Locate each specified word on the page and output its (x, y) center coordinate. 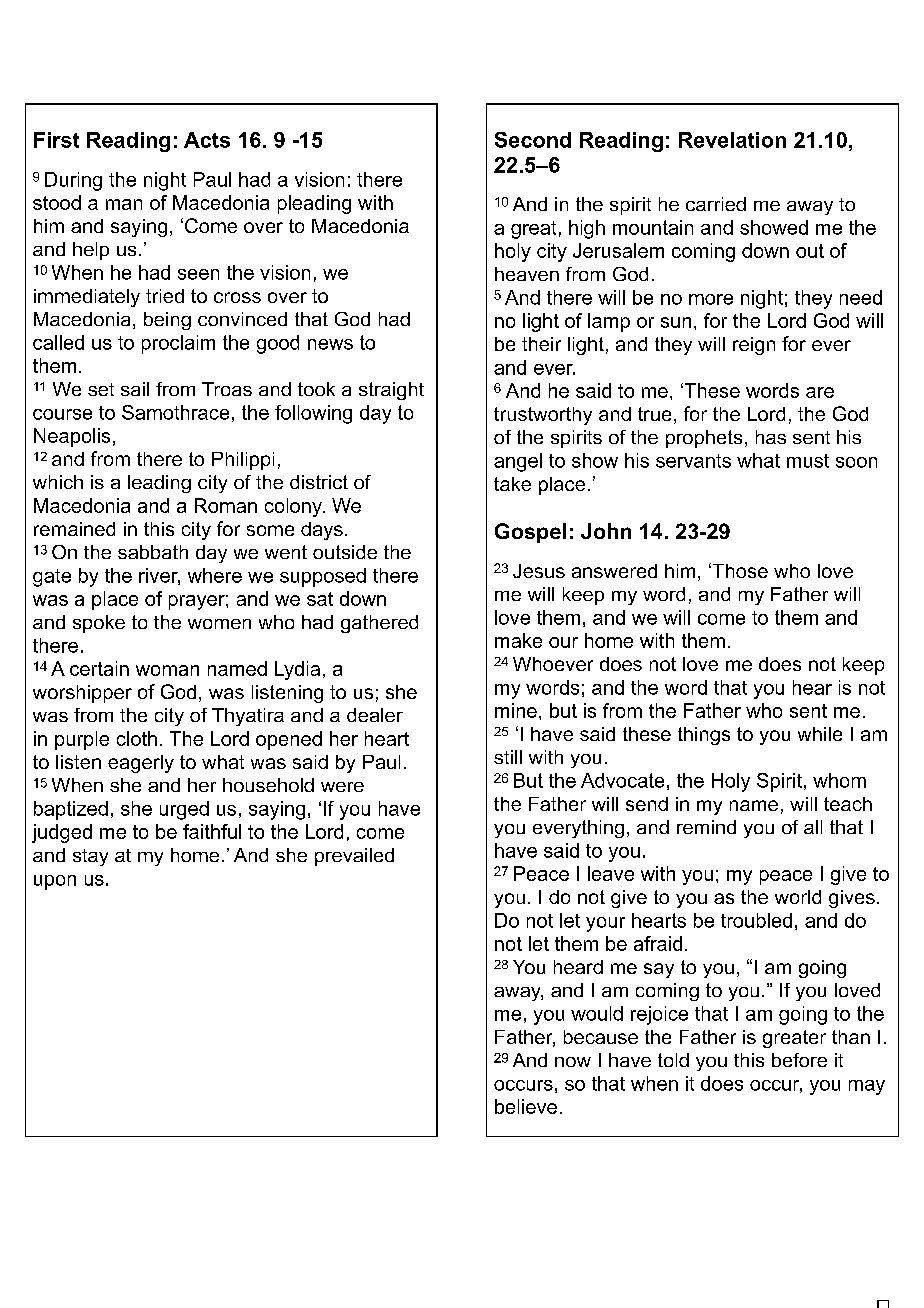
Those (739, 570)
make (518, 640)
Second (533, 140)
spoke (99, 624)
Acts (207, 140)
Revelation (732, 140)
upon (55, 882)
